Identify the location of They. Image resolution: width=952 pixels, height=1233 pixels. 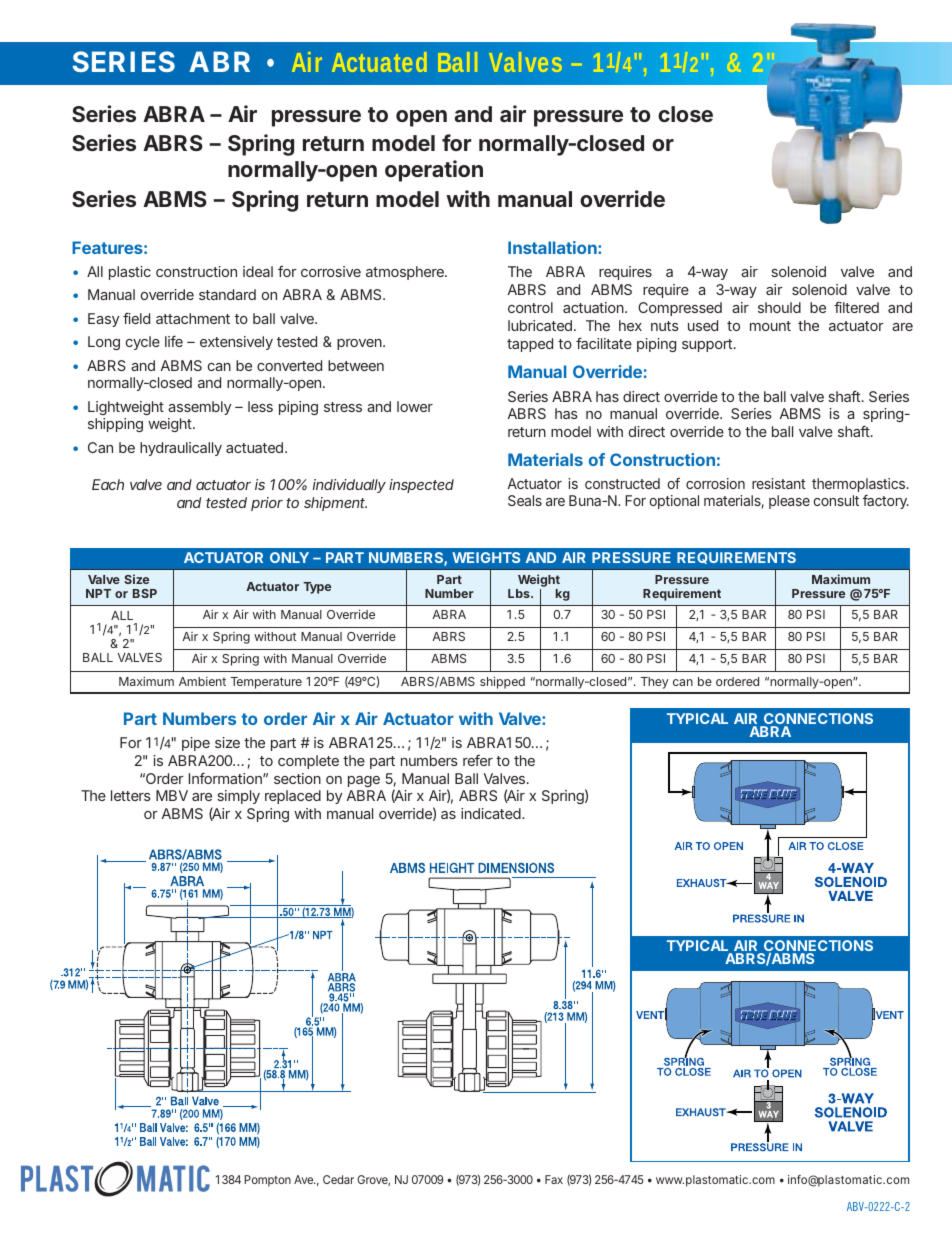
(654, 683).
